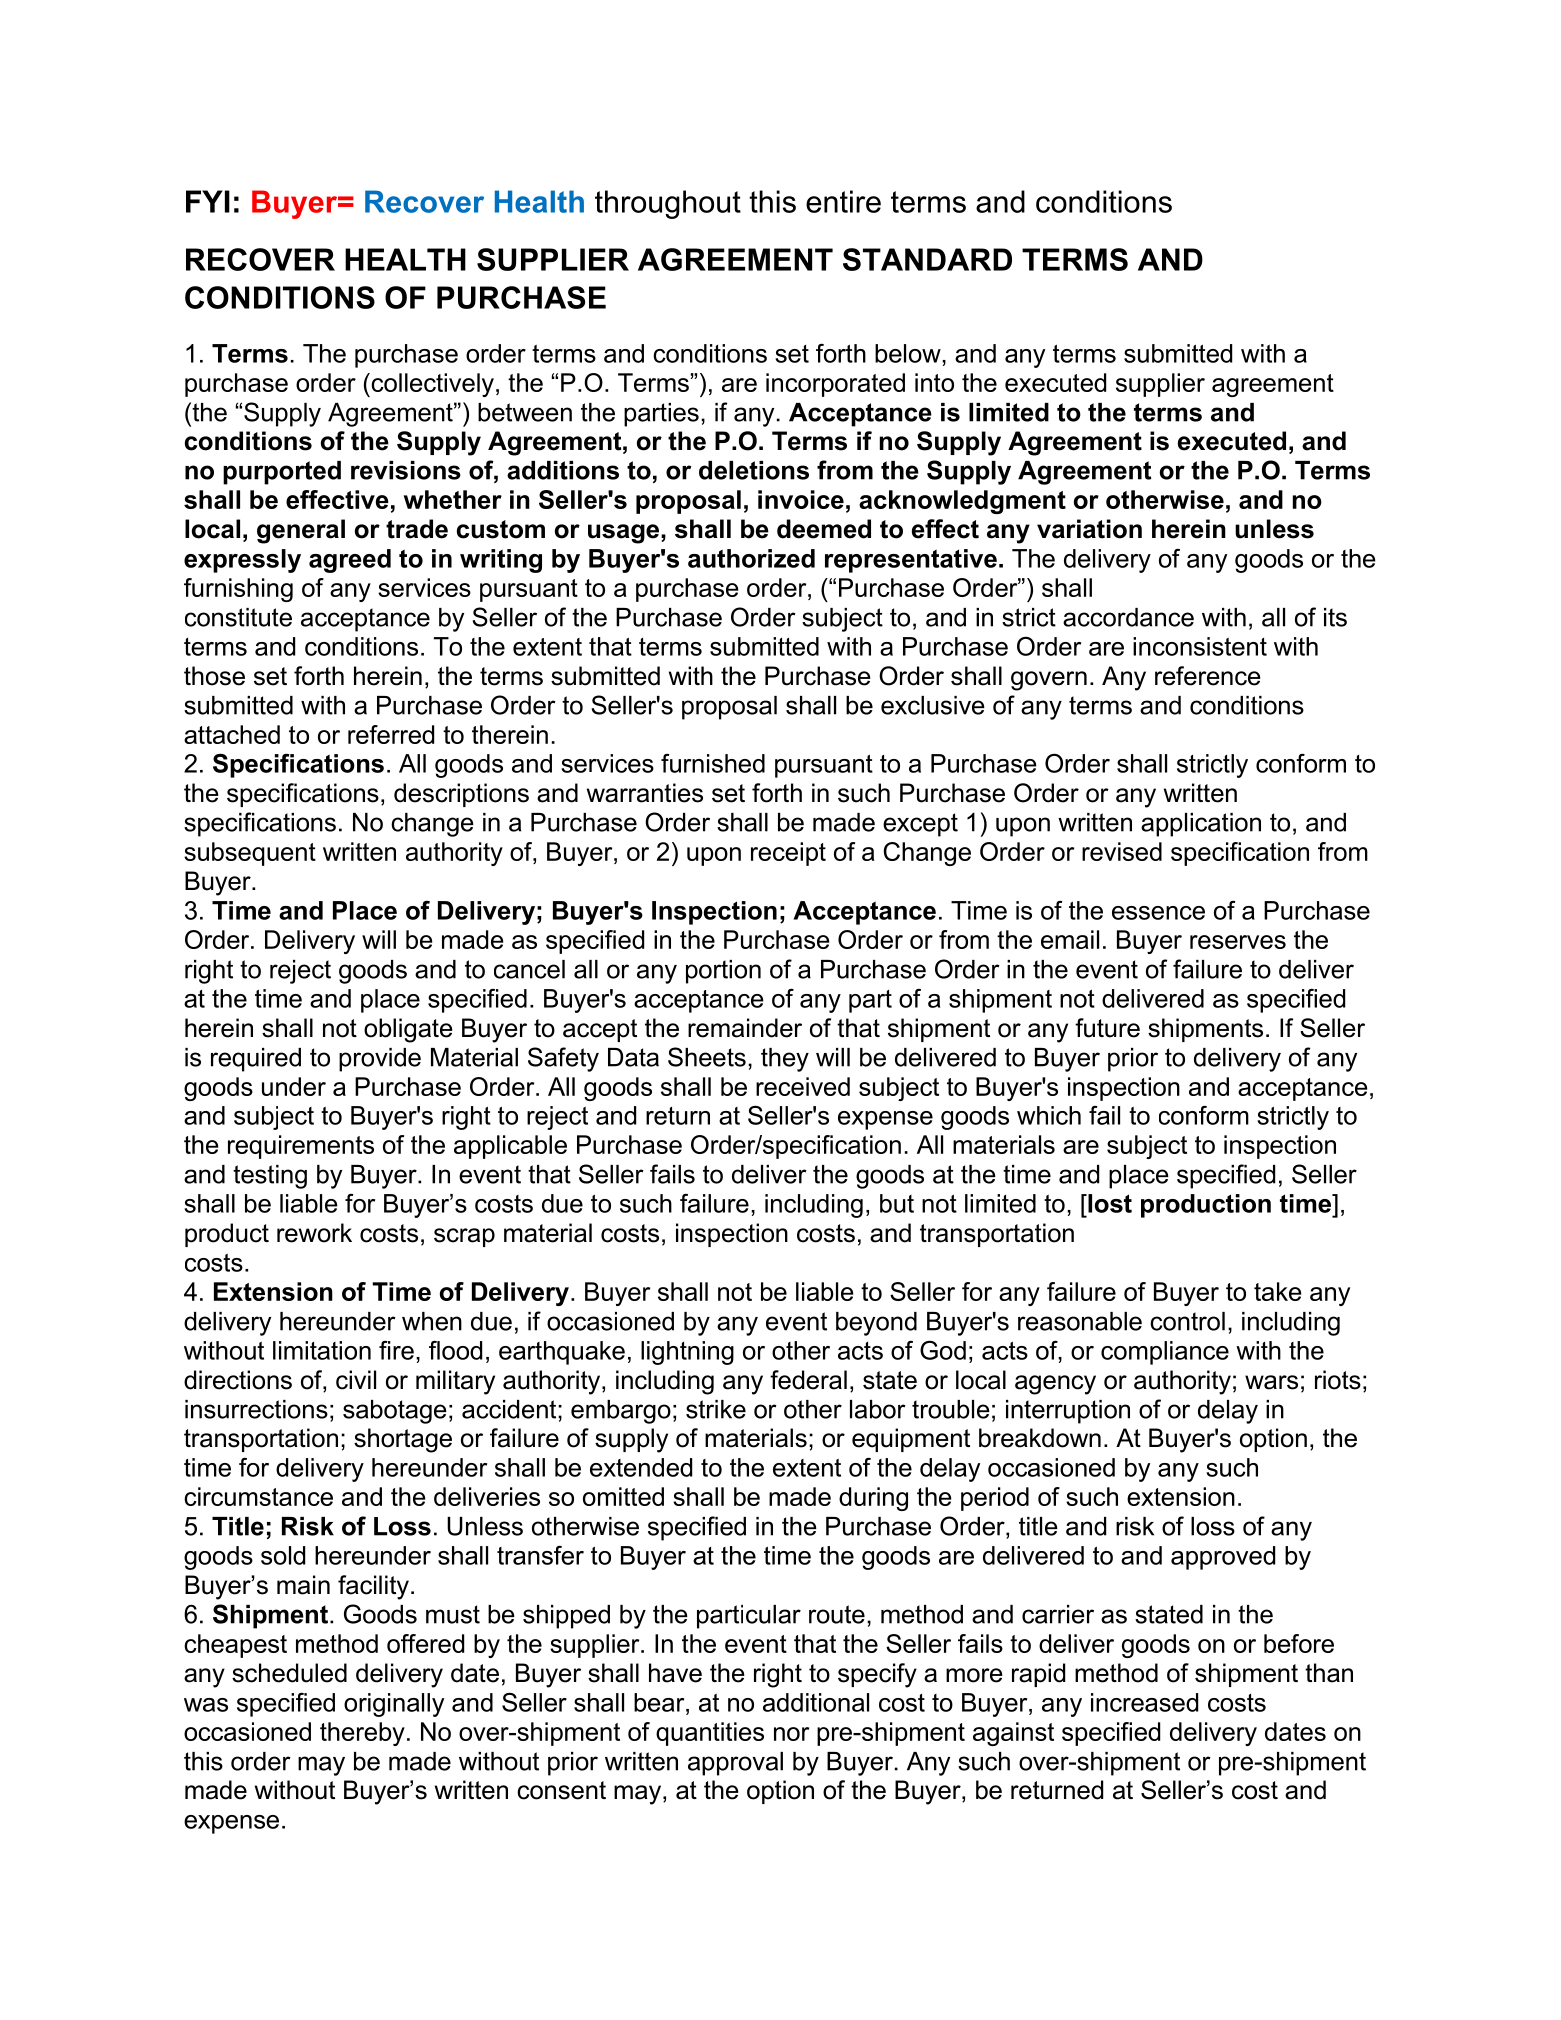 Image resolution: width=1561 pixels, height=2020 pixels. I want to click on reference, so click(1208, 676).
